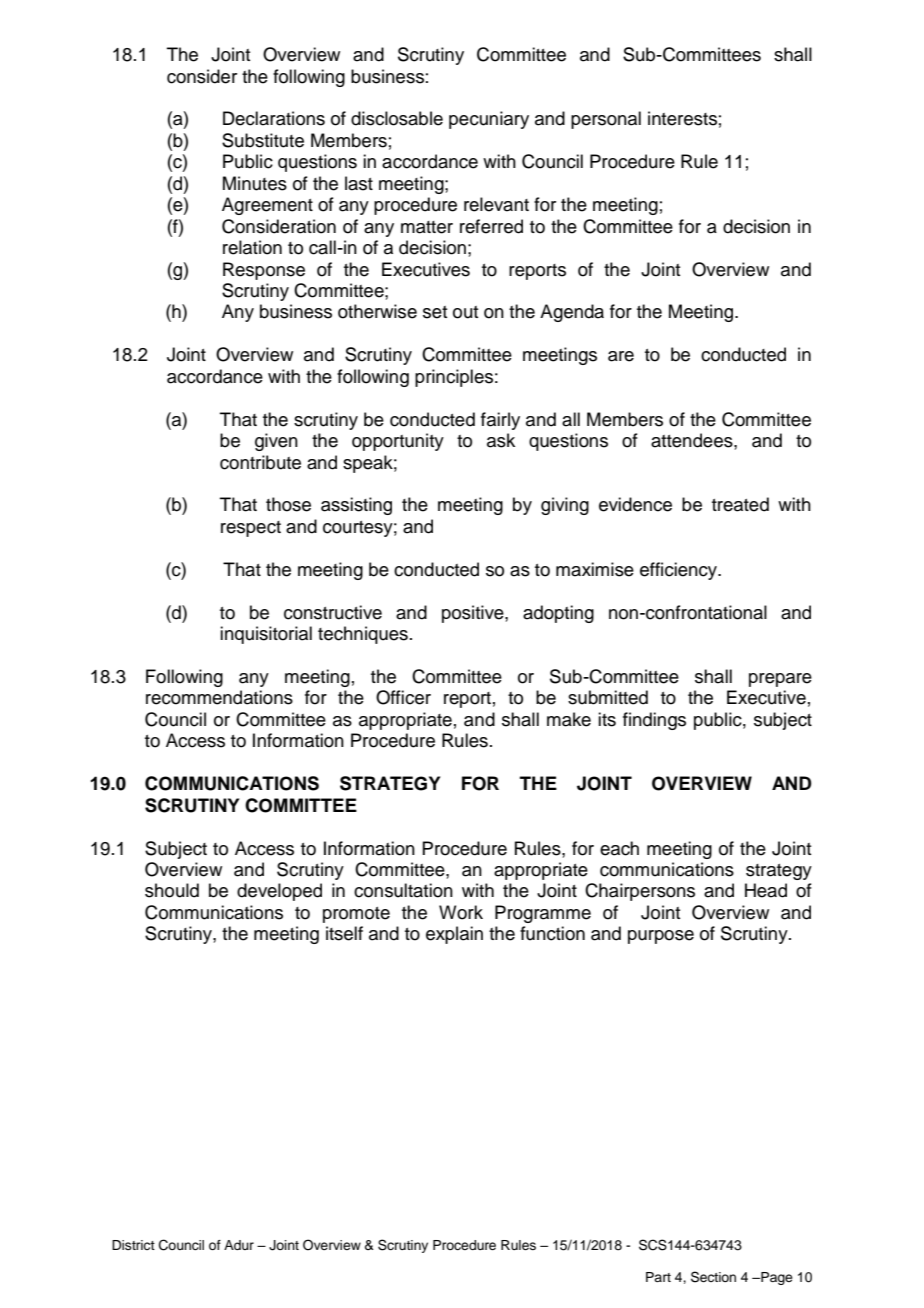 This screenshot has height=1308, width=924. What do you see at coordinates (263, 140) in the screenshot?
I see `Substitute` at bounding box center [263, 140].
